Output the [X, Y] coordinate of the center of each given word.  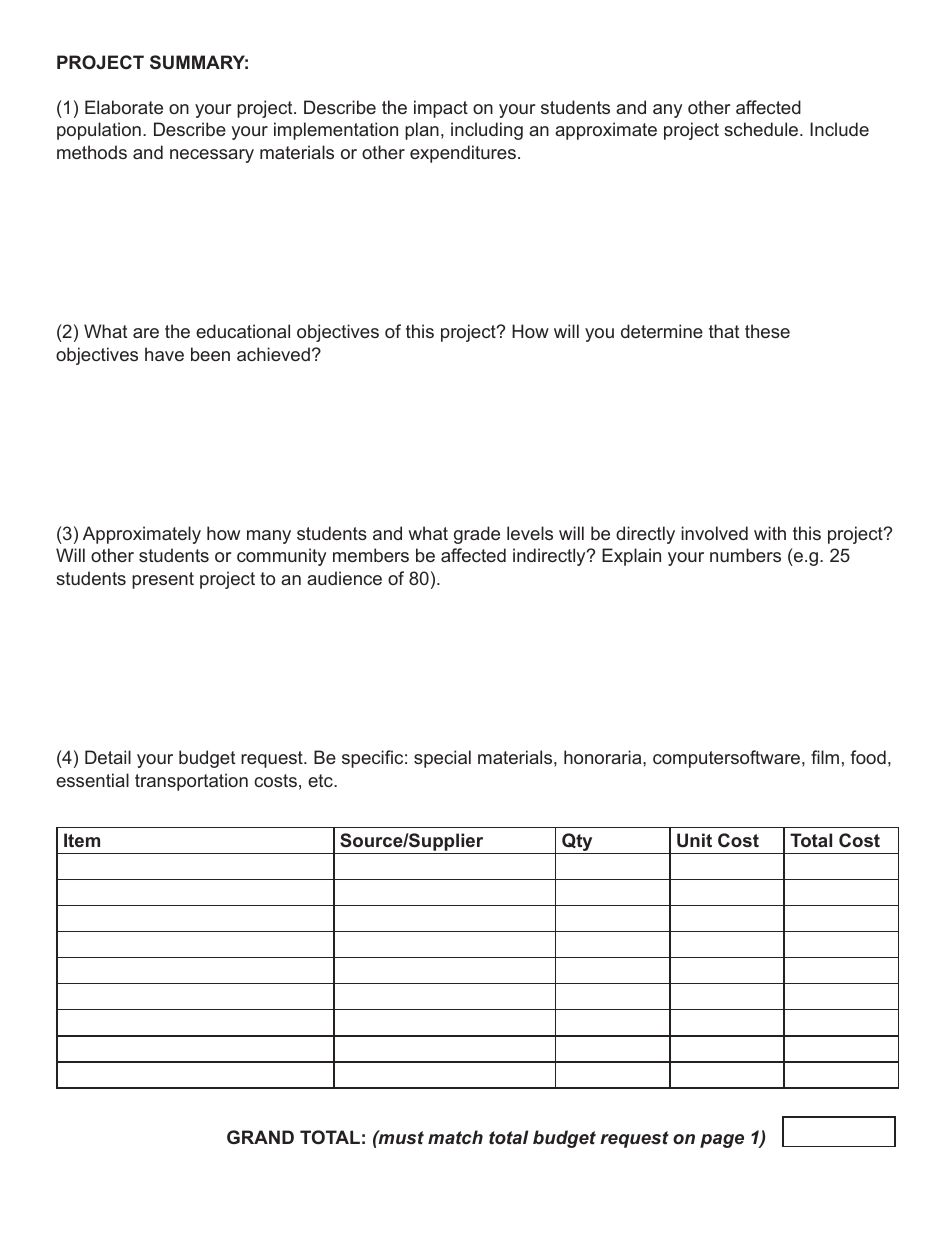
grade [477, 535]
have [164, 354]
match [455, 1137]
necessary [212, 156]
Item [82, 840]
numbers [745, 555]
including [487, 131]
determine [662, 331]
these [767, 331]
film [825, 757]
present [163, 580]
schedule [762, 129]
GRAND [260, 1137]
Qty [577, 843]
